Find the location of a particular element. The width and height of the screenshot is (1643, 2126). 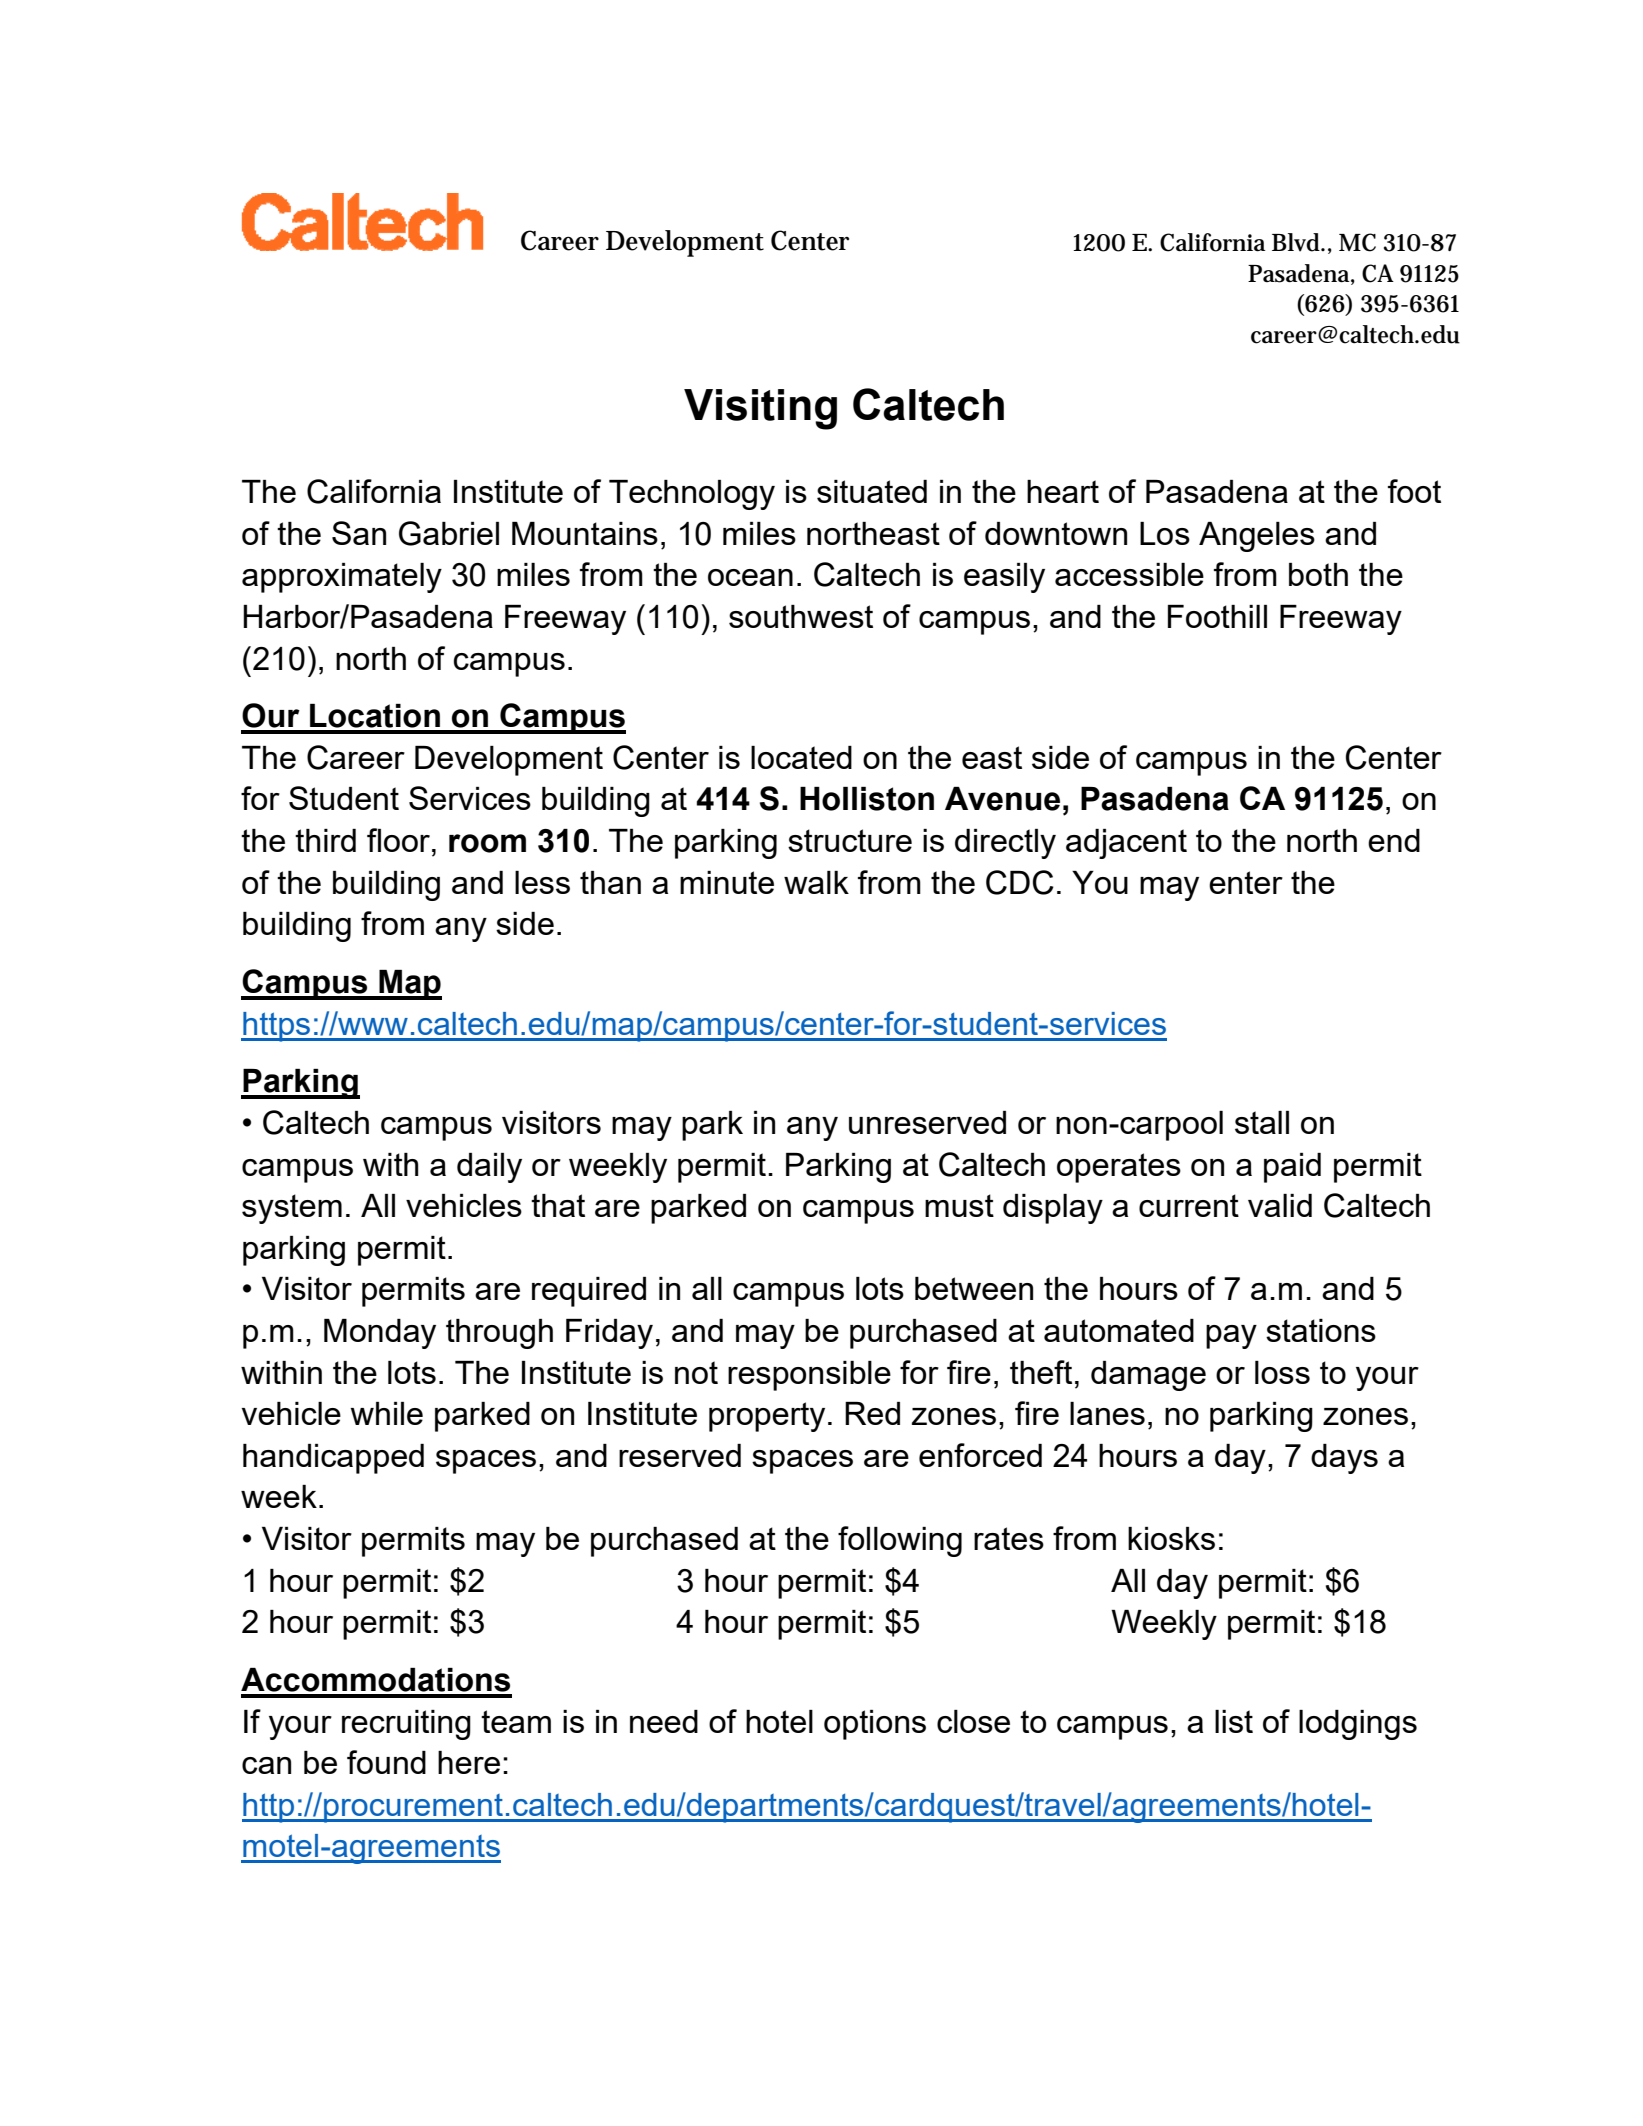

located is located at coordinates (801, 757).
